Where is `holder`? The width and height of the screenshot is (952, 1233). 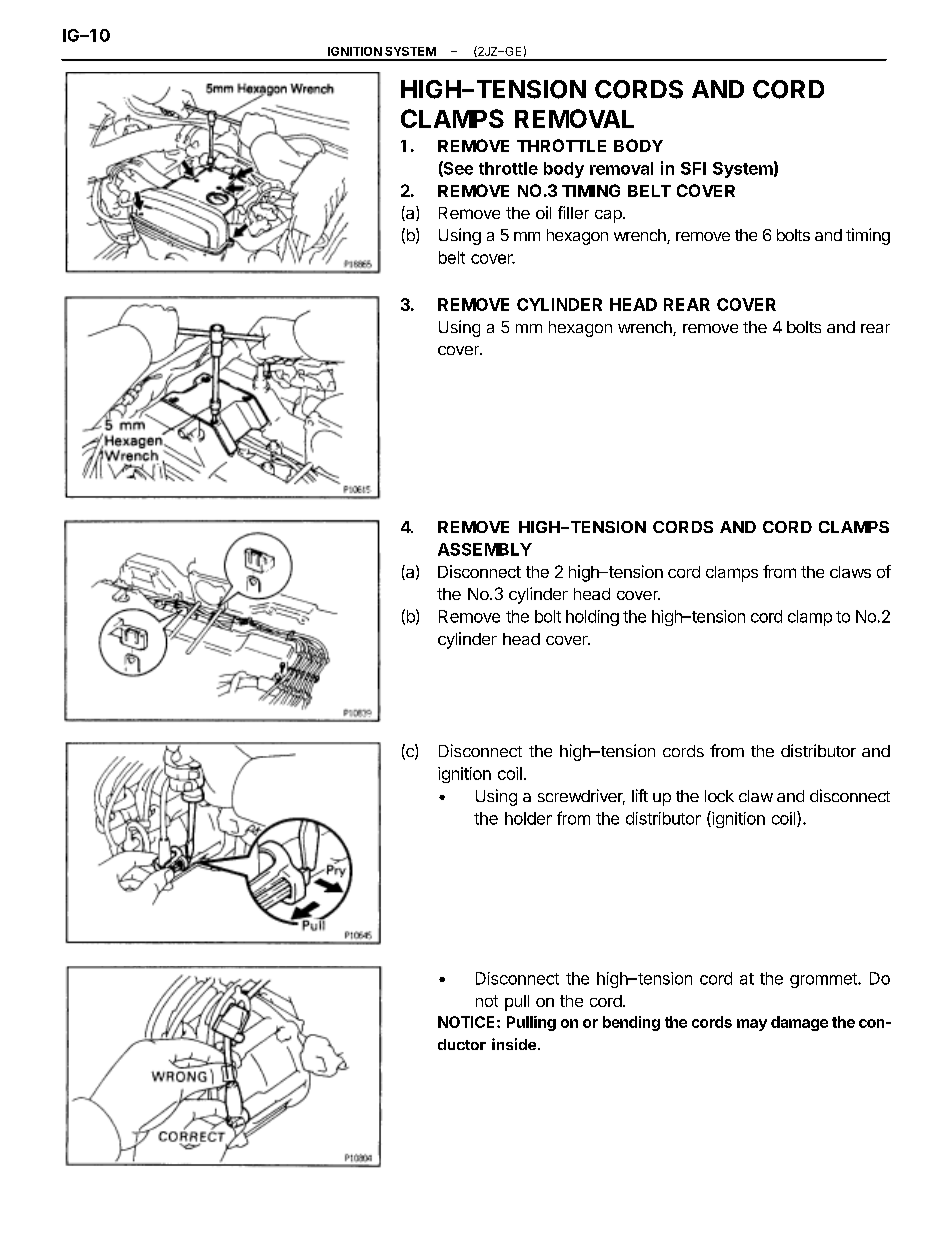
holder is located at coordinates (528, 818).
